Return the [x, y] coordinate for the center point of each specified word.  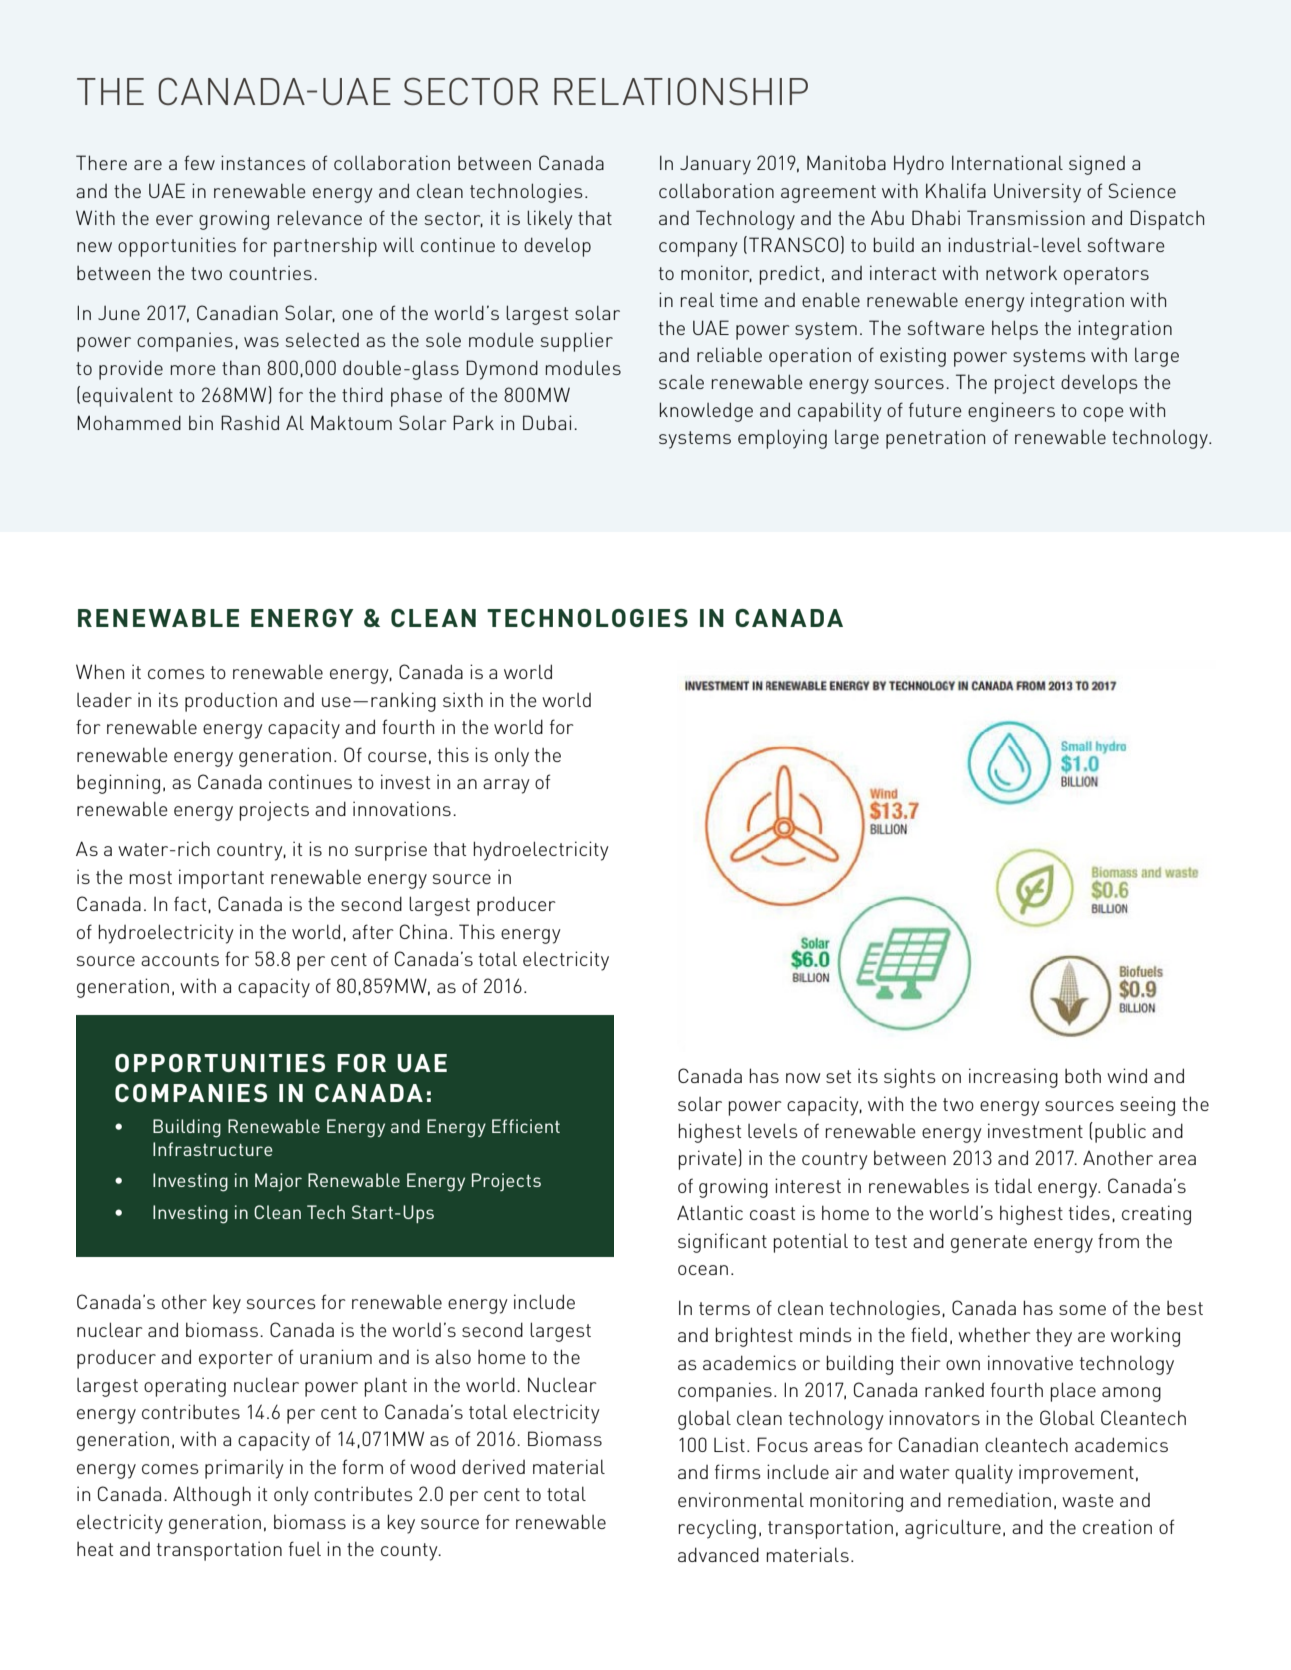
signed [1097, 165]
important [221, 879]
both [1083, 1075]
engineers [1011, 412]
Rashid [250, 422]
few [199, 162]
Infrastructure [213, 1149]
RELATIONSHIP [681, 91]
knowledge [706, 412]
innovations [402, 808]
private [709, 1159]
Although [212, 1496]
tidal [1013, 1185]
